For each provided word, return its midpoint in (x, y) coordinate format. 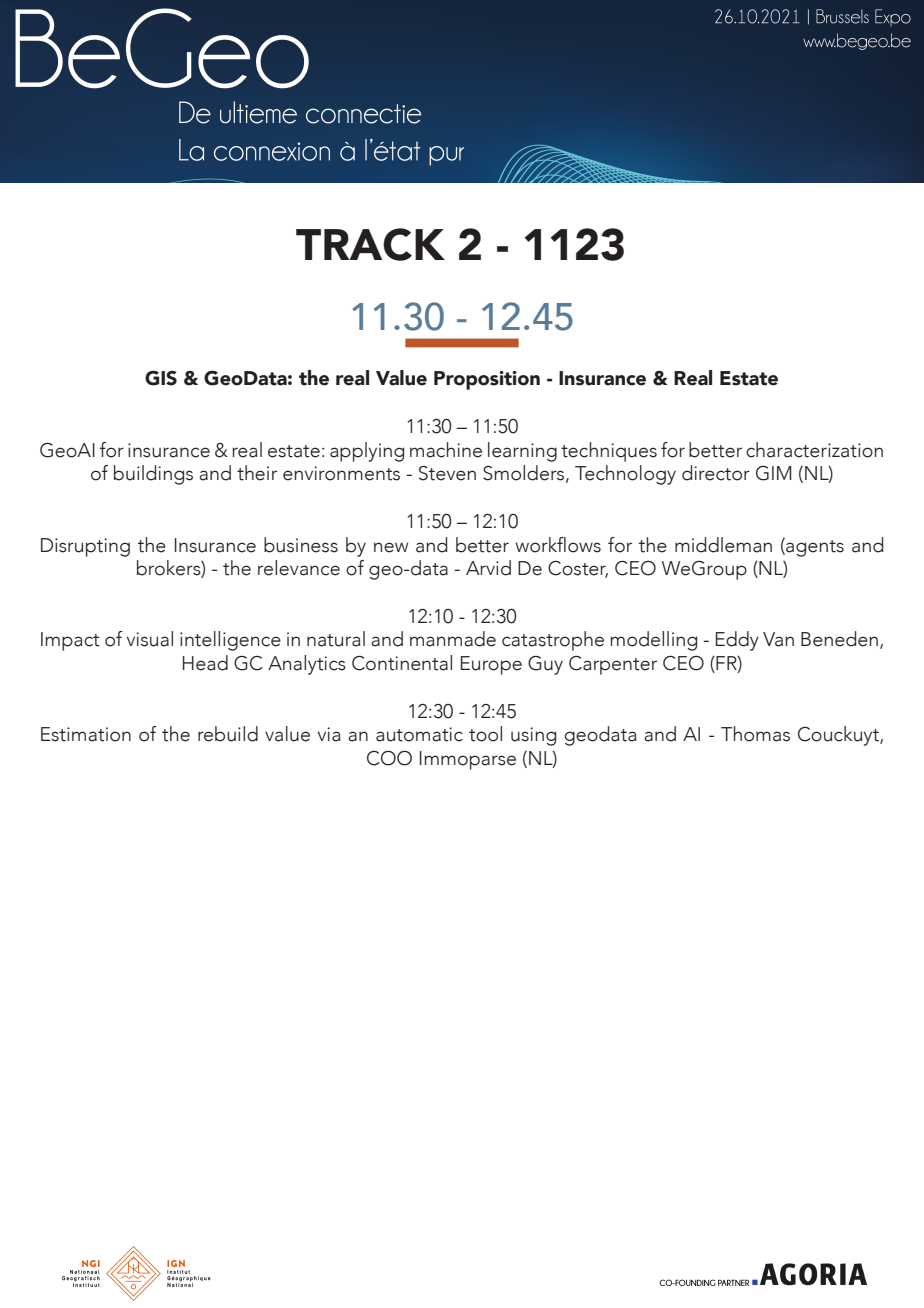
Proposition (487, 380)
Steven (447, 473)
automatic (419, 734)
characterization (814, 450)
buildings (153, 475)
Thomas (755, 734)
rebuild (228, 734)
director (716, 473)
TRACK (370, 244)
